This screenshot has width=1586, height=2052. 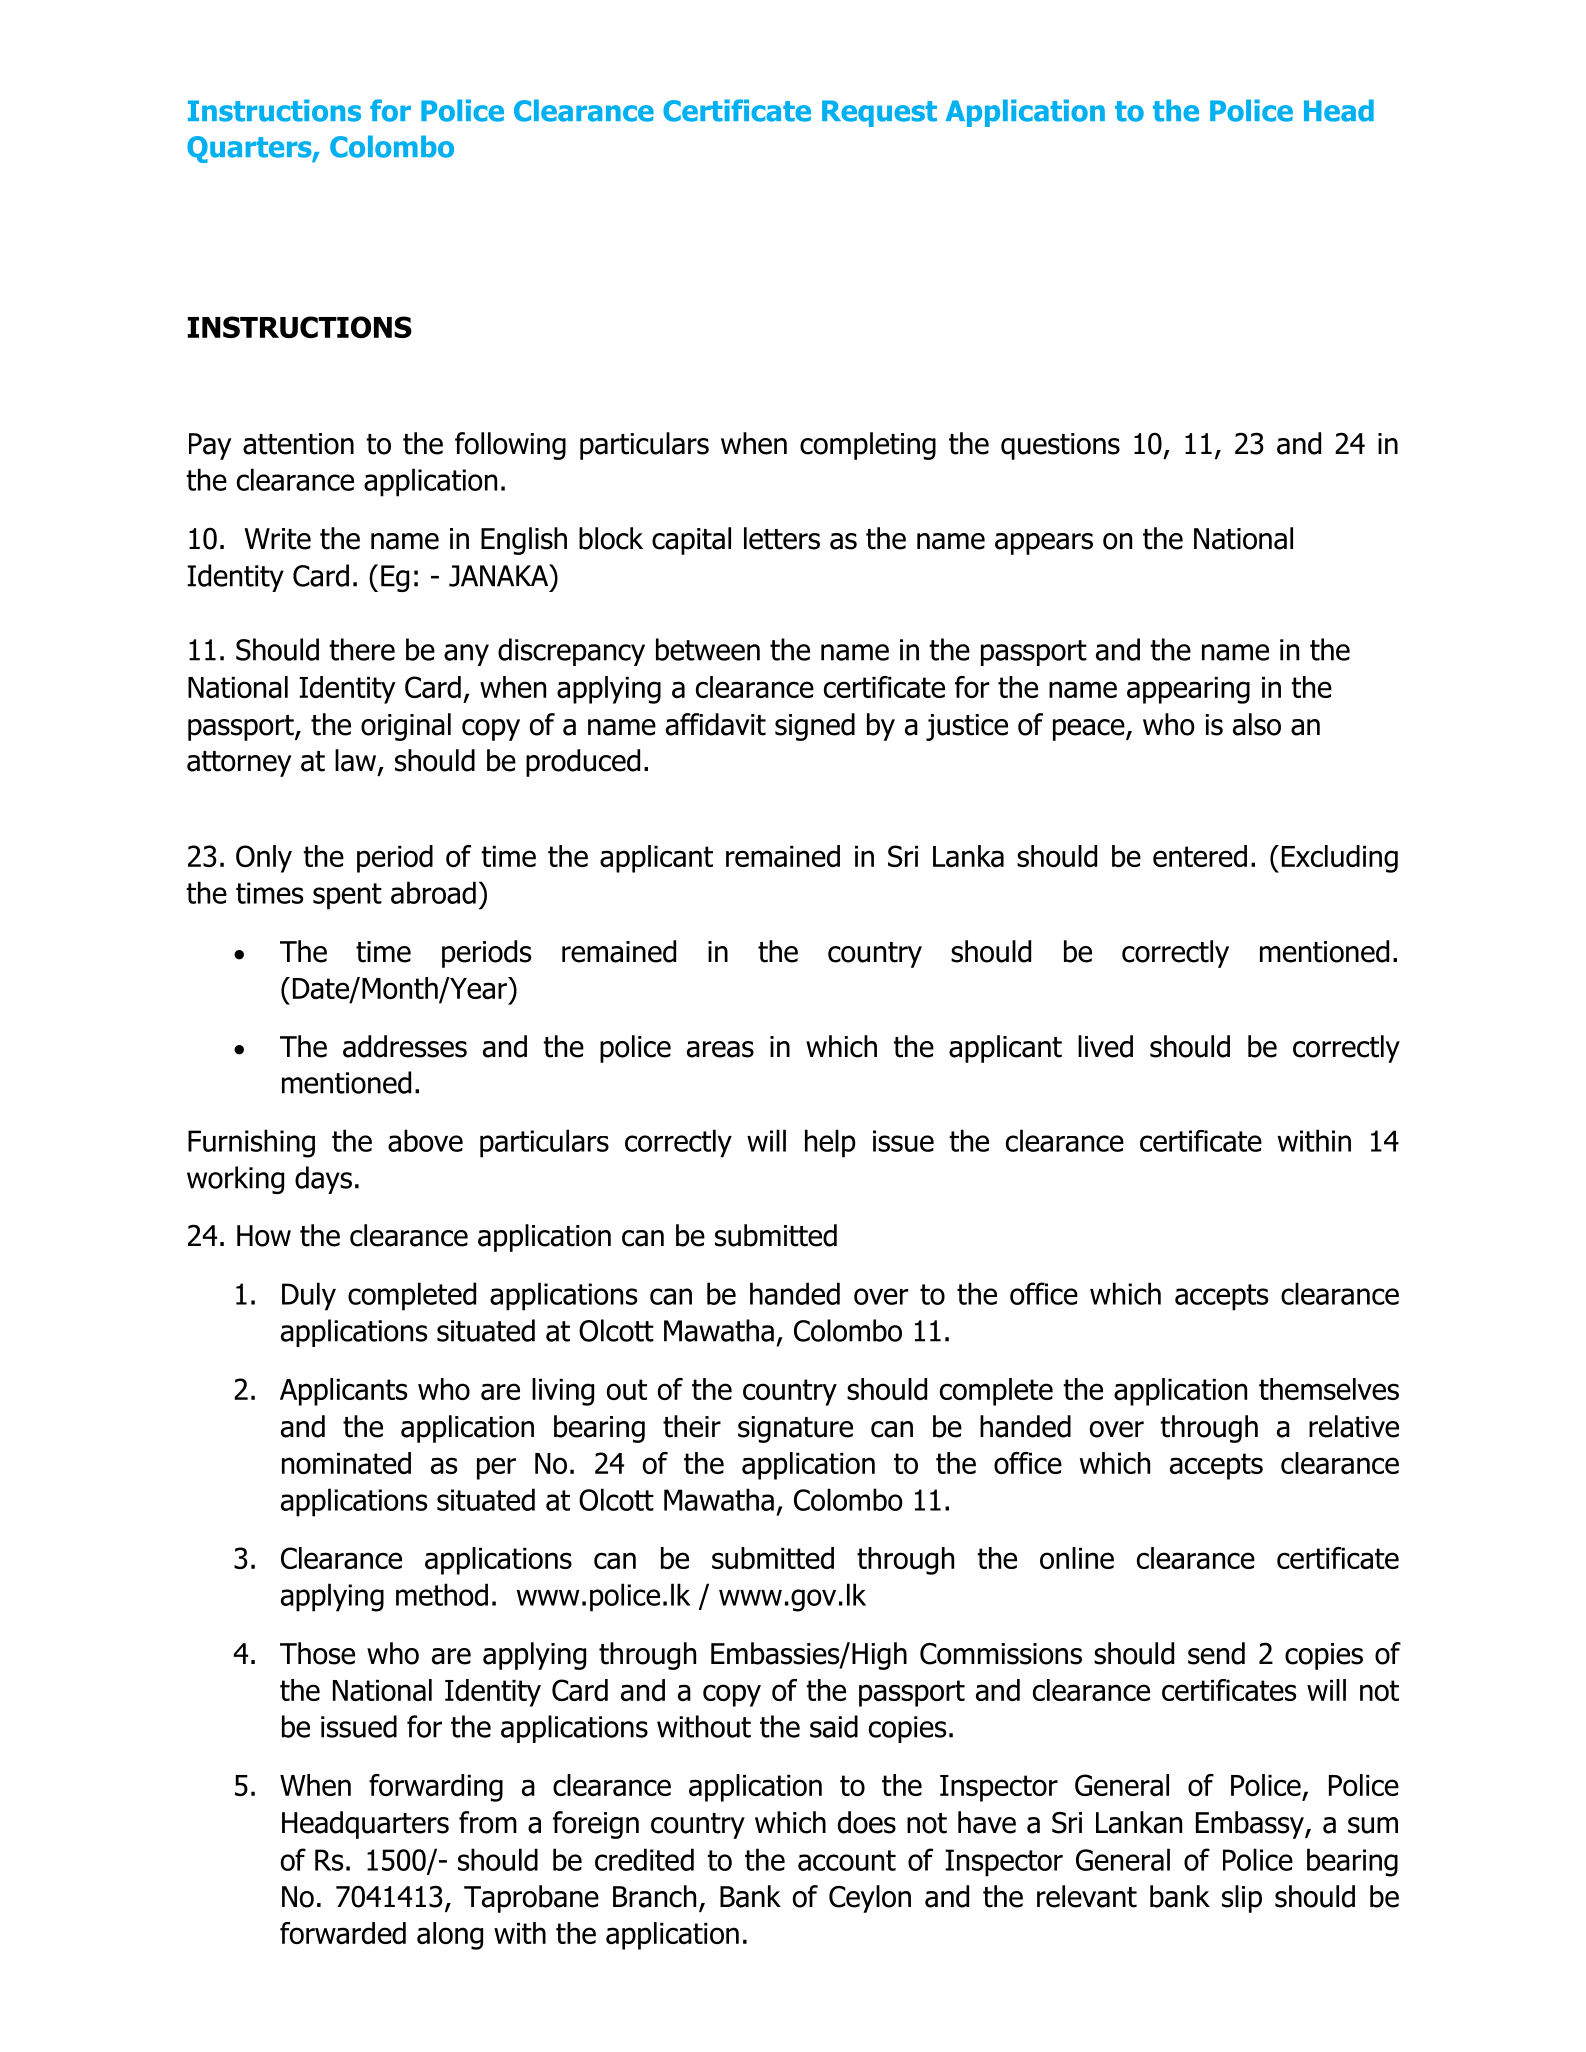 I want to click on also, so click(x=1257, y=724).
